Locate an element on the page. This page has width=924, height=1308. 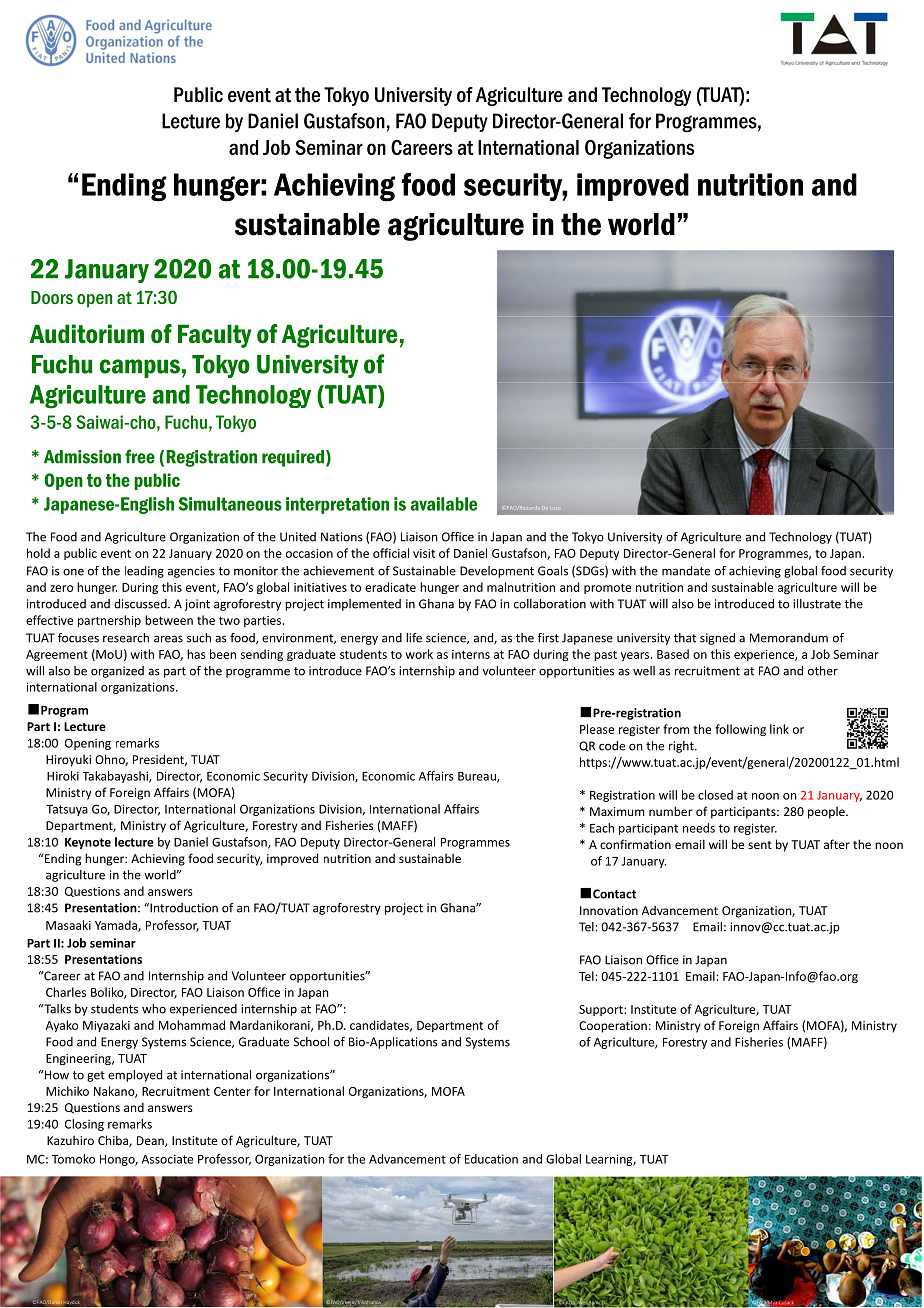
Faculty is located at coordinates (214, 336).
